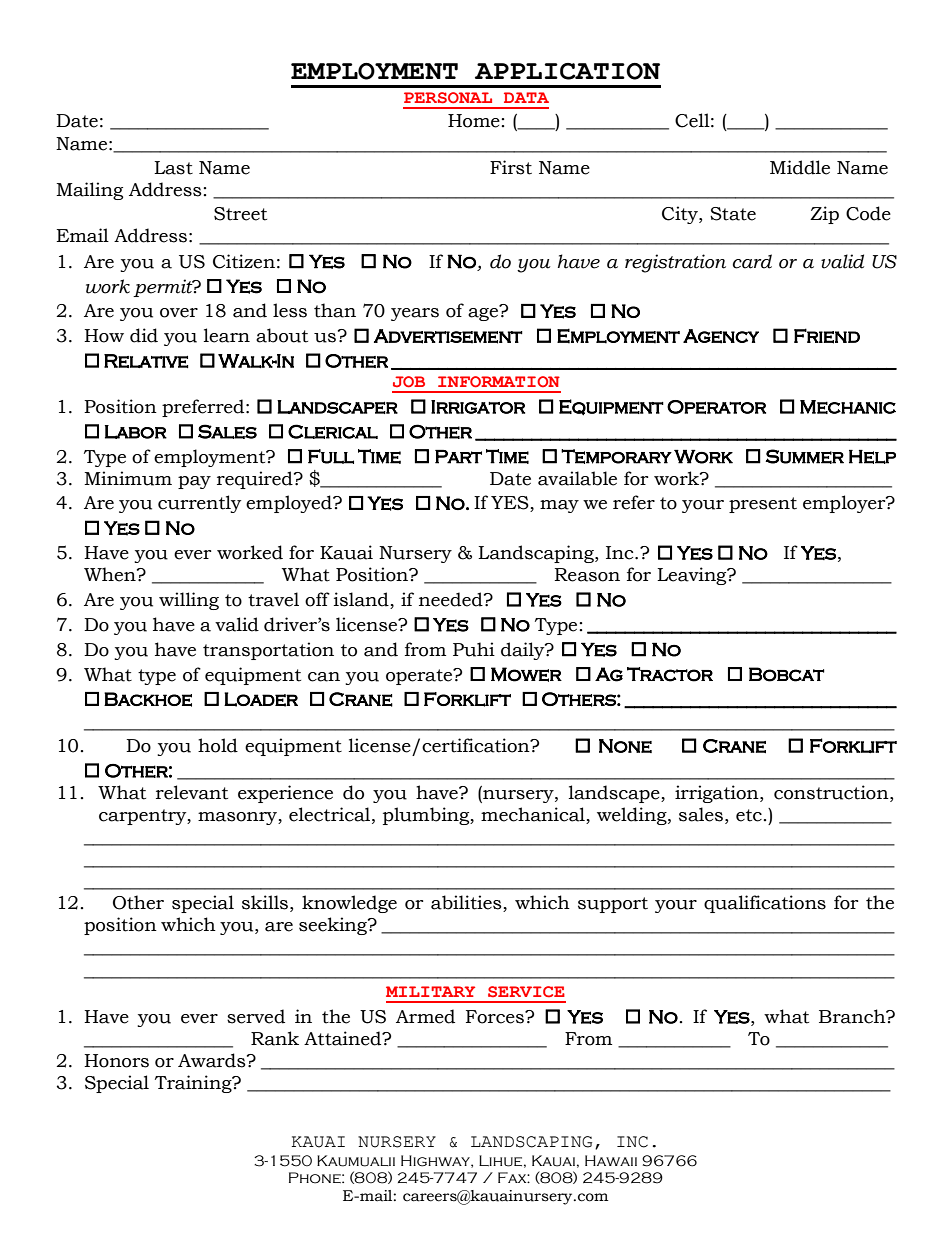  What do you see at coordinates (765, 904) in the image?
I see `qualifications` at bounding box center [765, 904].
